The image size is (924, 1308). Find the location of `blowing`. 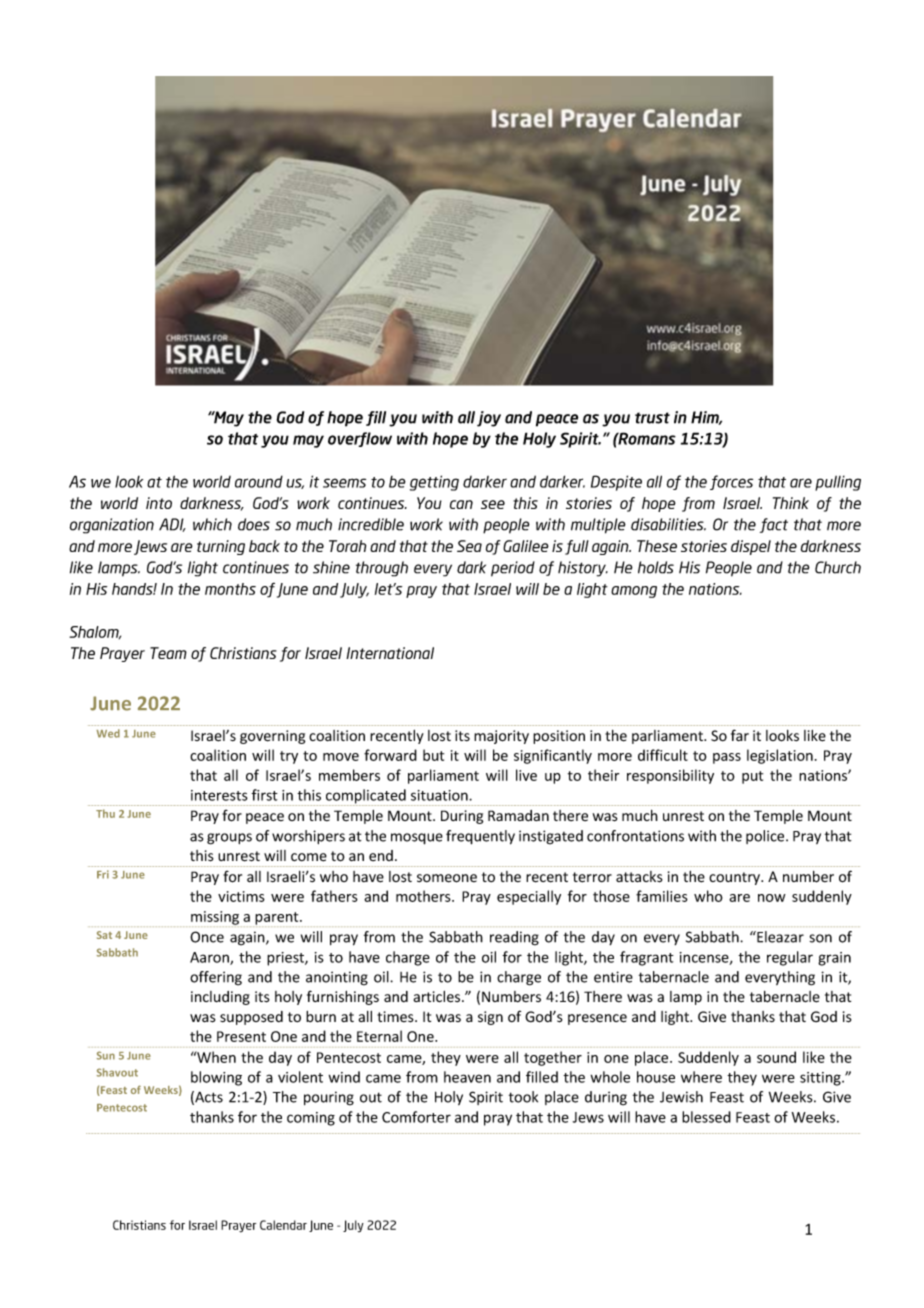

blowing is located at coordinates (216, 1078).
